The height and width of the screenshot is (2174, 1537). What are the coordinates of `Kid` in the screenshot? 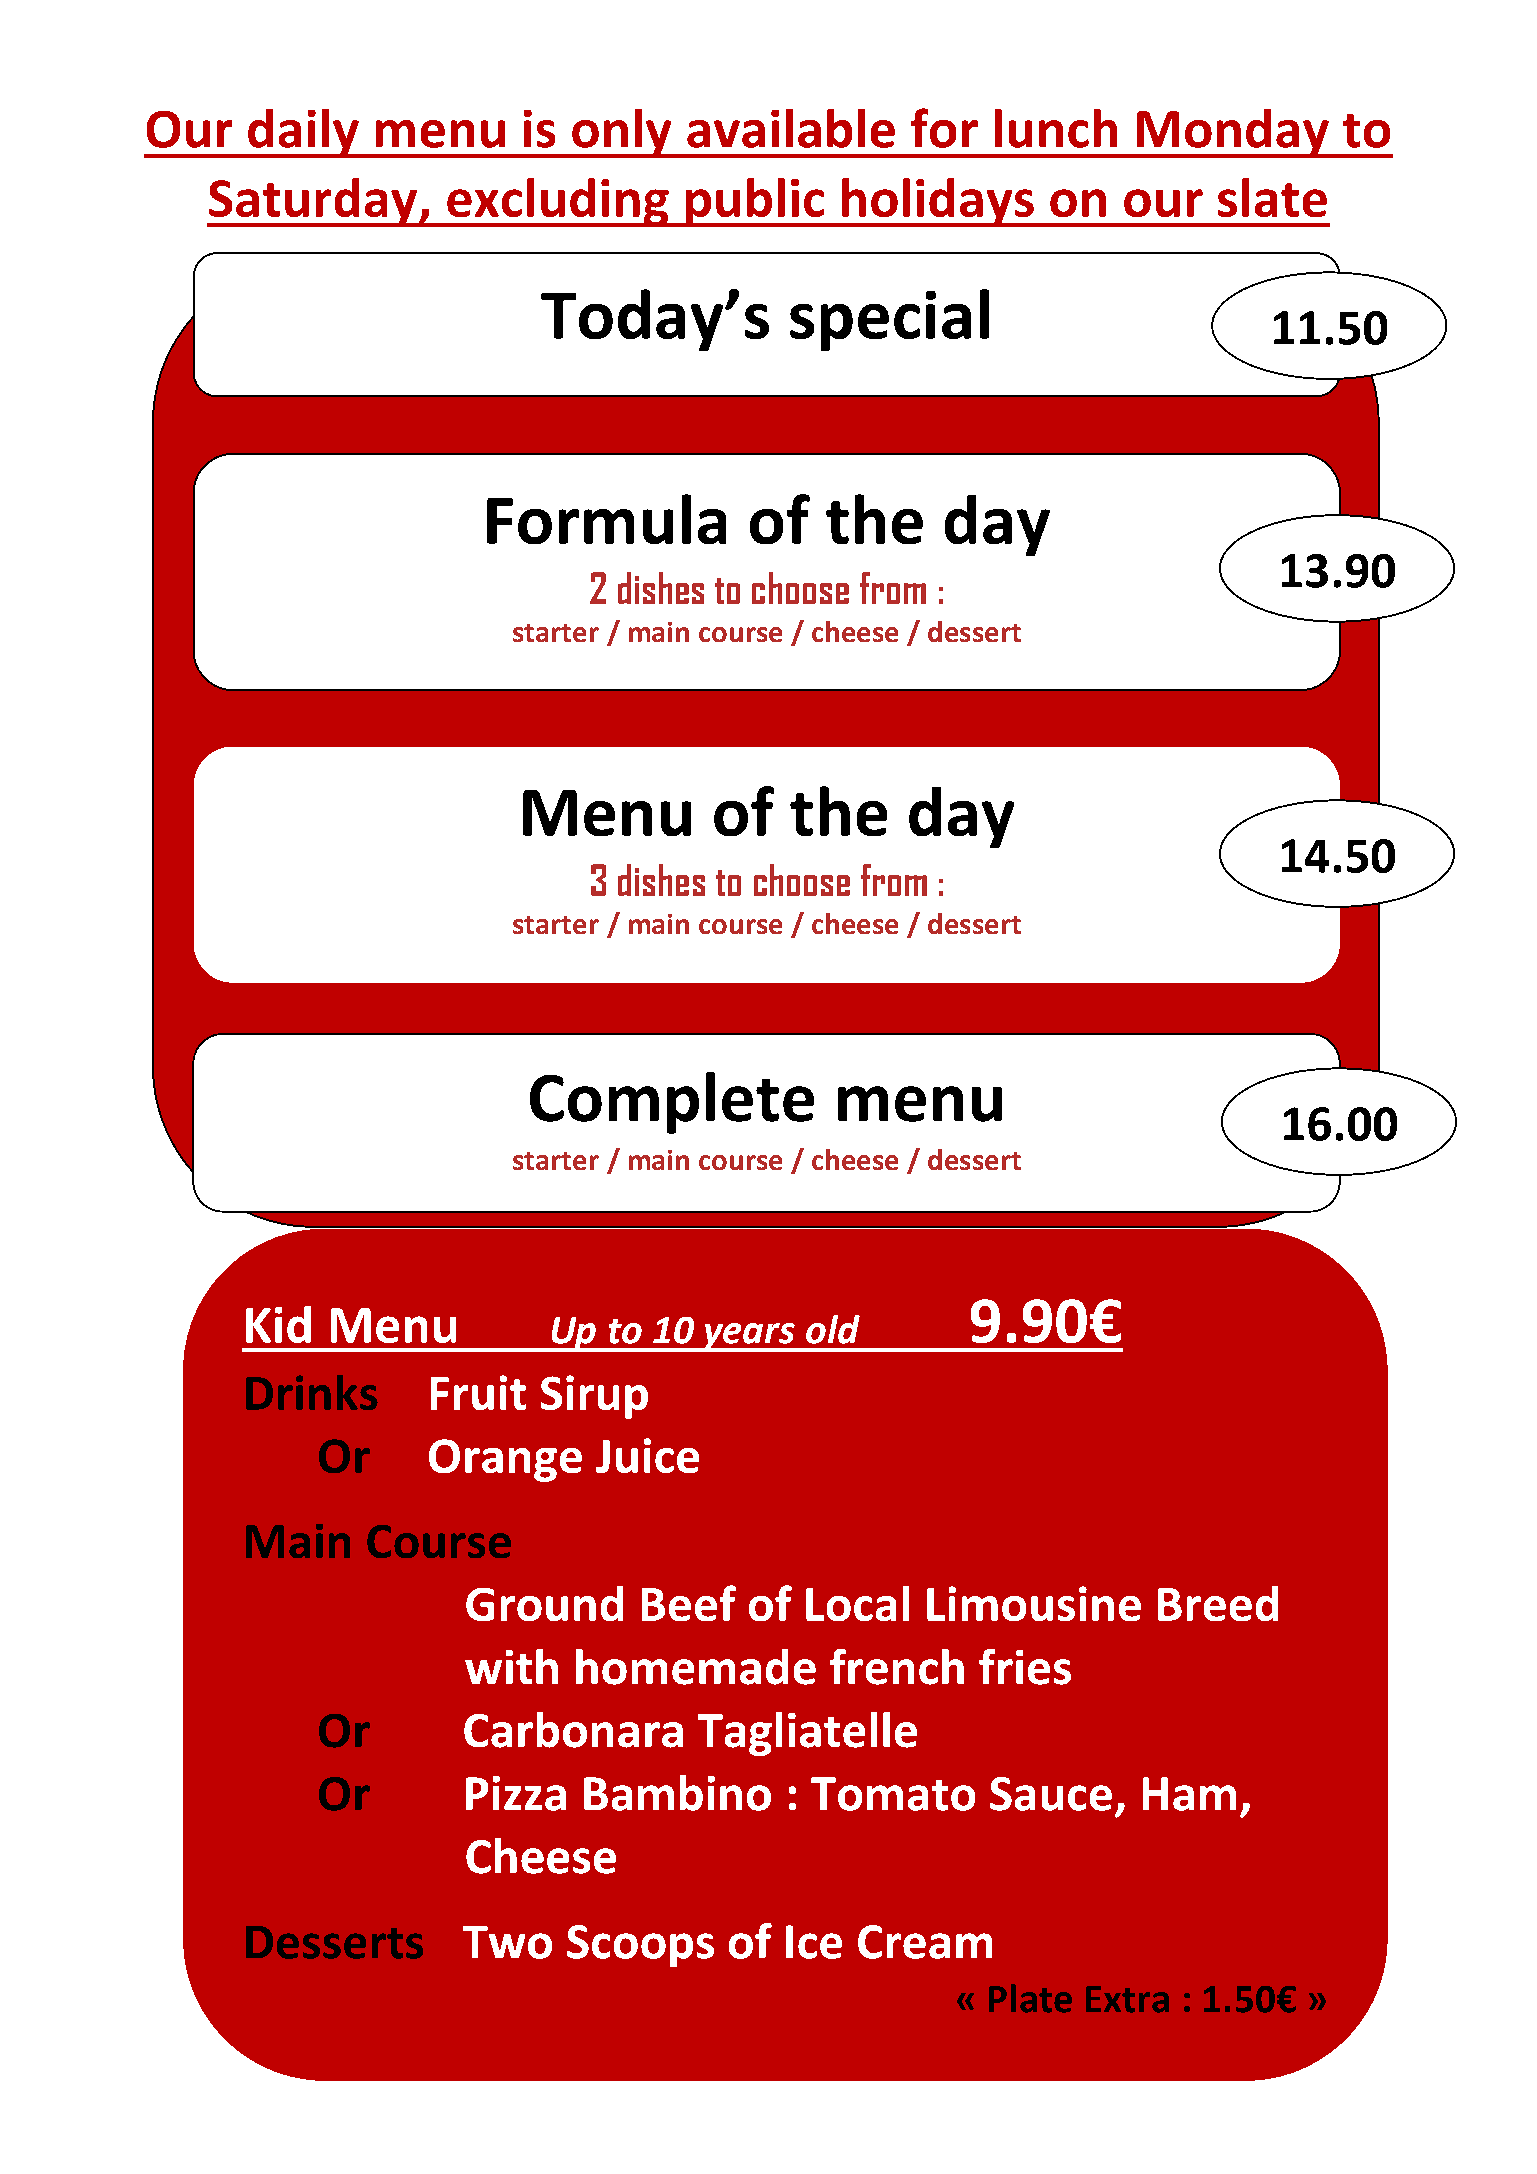 It's located at (278, 1324).
